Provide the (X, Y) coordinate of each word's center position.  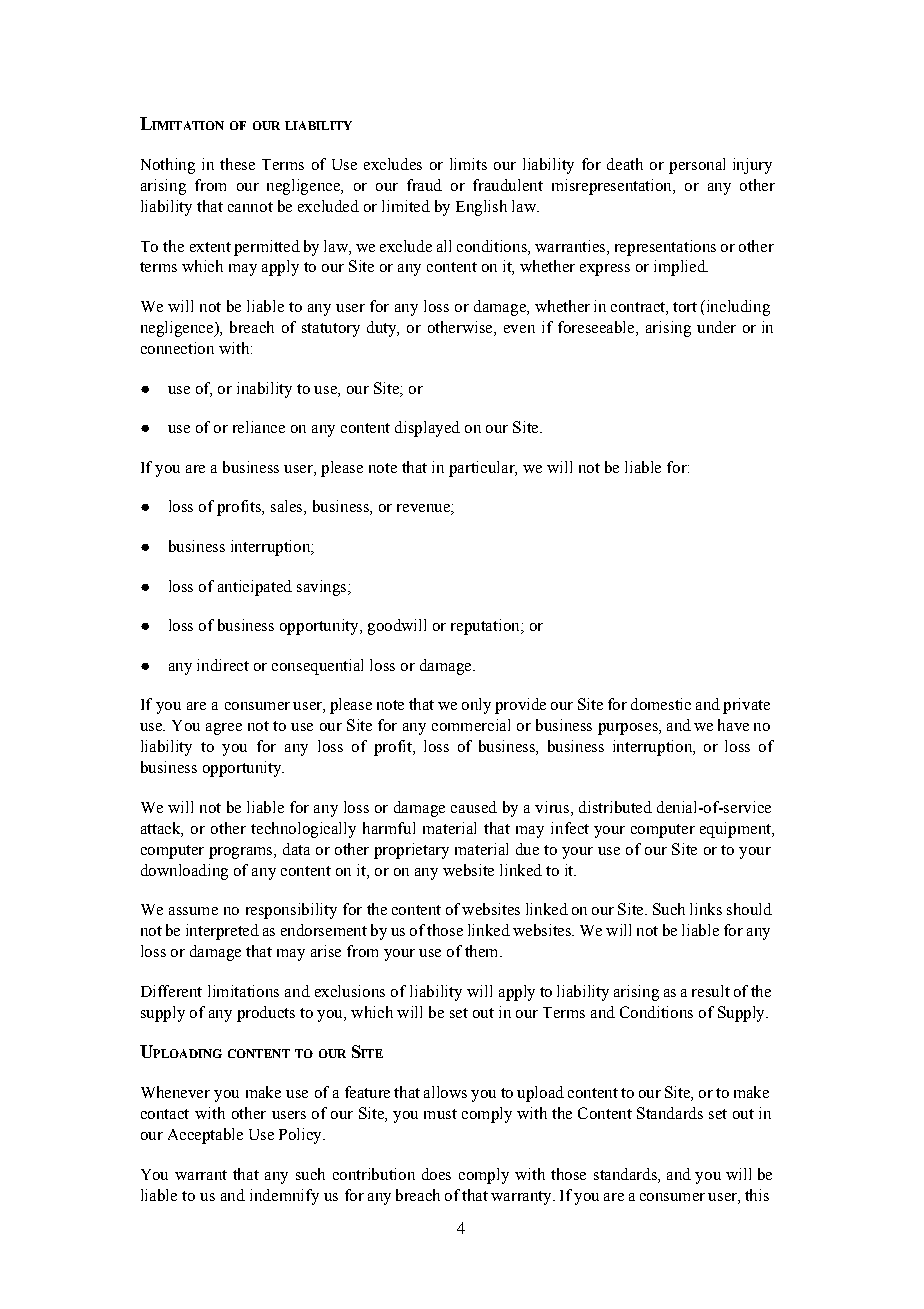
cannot (250, 207)
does (436, 1174)
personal (697, 166)
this (757, 1195)
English (481, 208)
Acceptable (205, 1136)
